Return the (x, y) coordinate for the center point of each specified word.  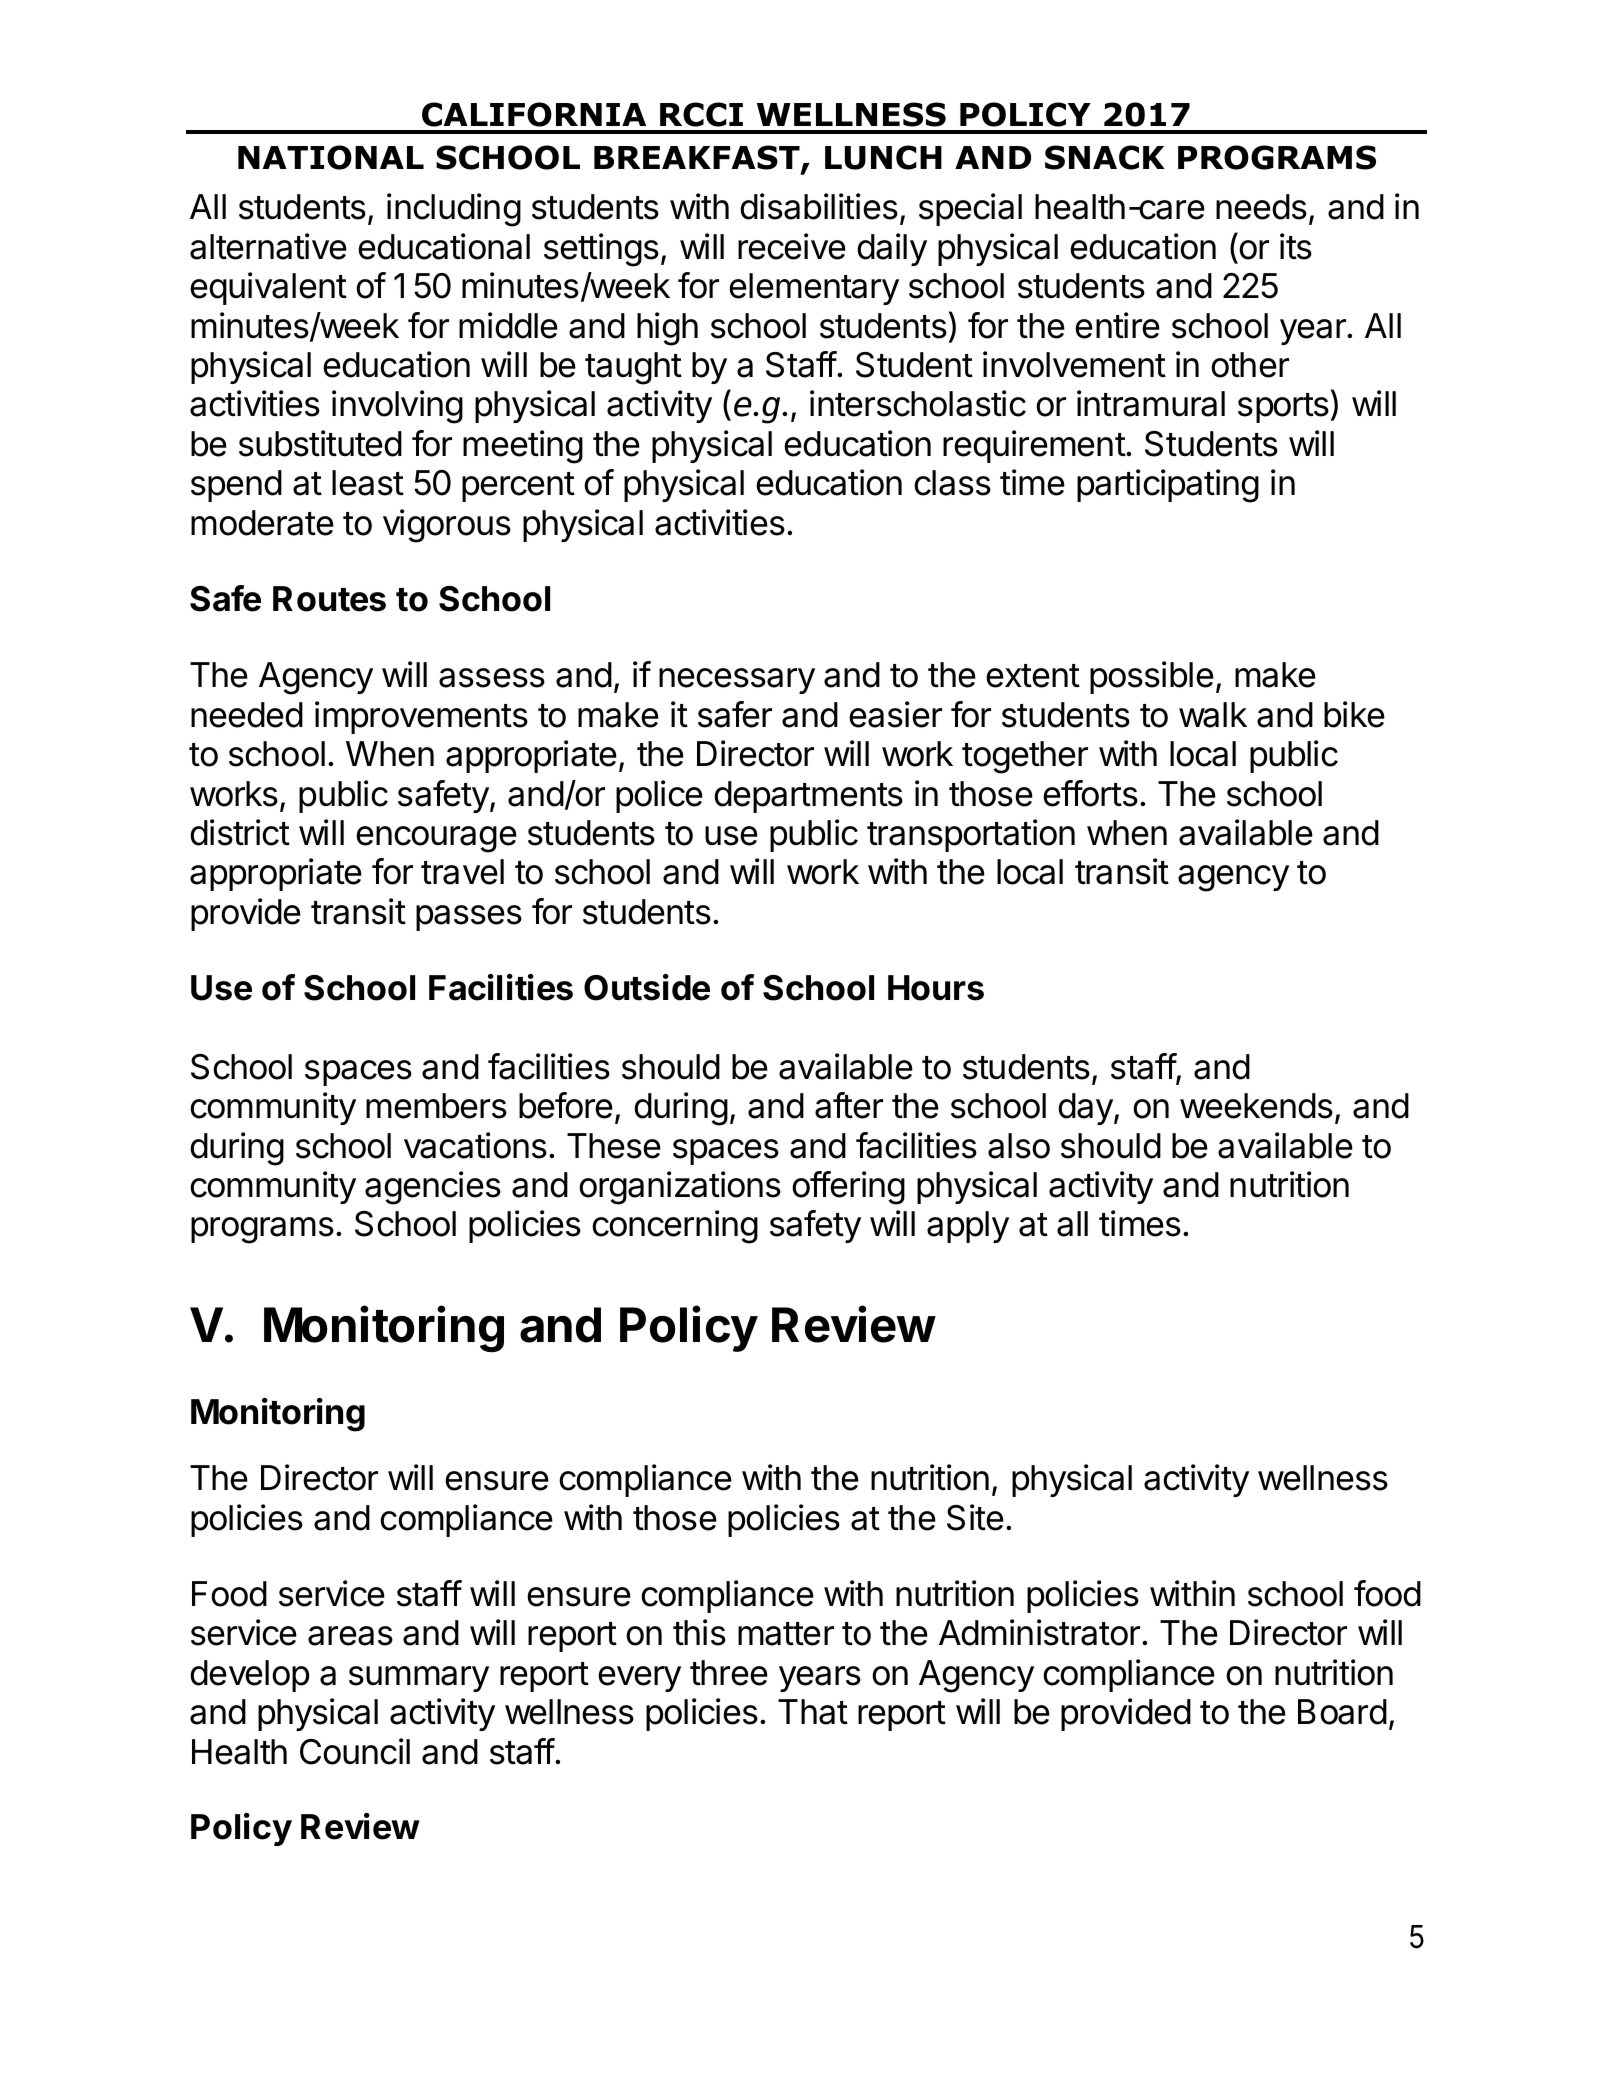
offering (848, 1188)
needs (1261, 207)
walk (1213, 715)
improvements (421, 717)
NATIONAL (331, 157)
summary (419, 1679)
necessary (737, 681)
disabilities (819, 206)
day (1086, 1109)
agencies (433, 1188)
